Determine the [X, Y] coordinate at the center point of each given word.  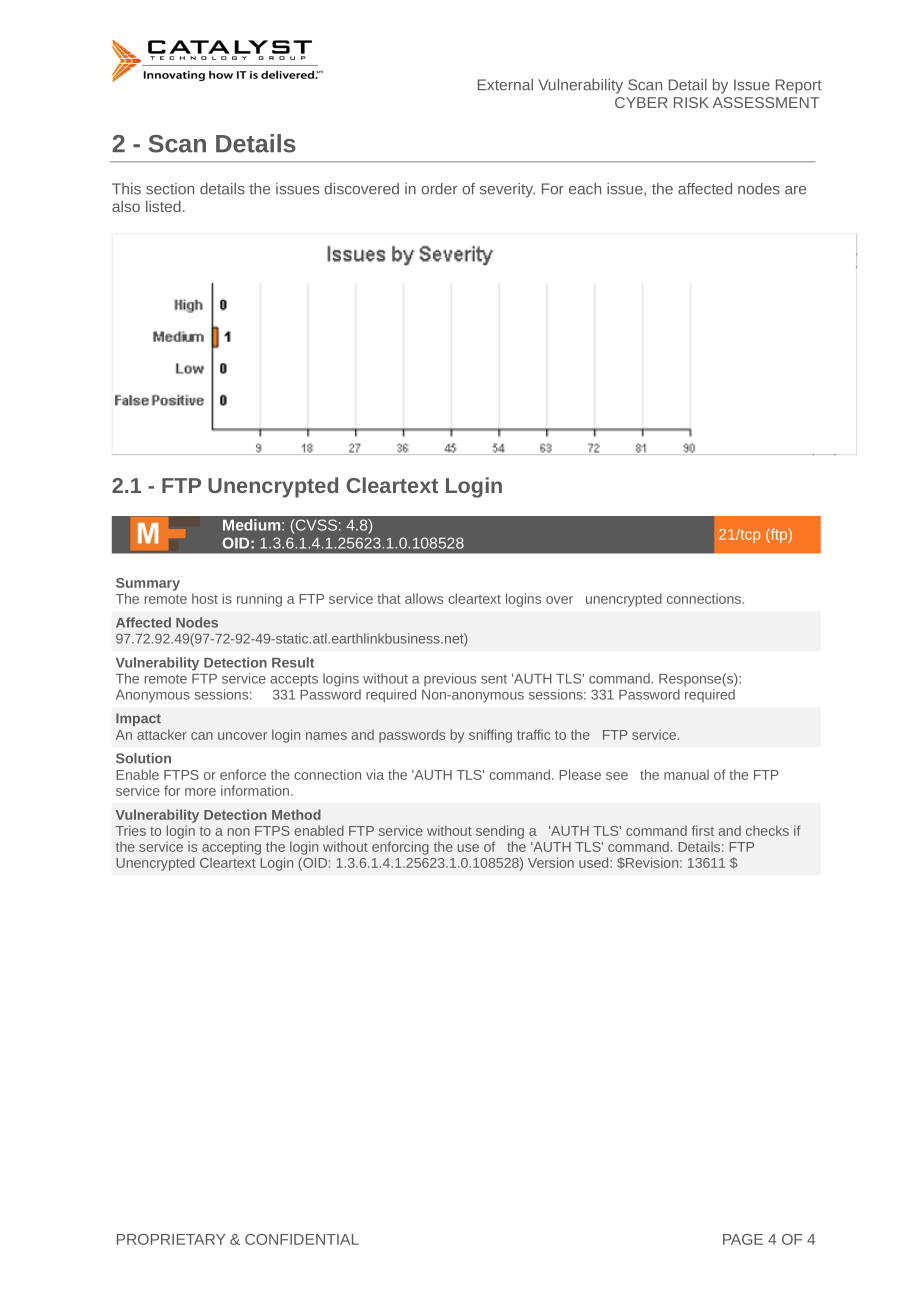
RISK [691, 102]
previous [450, 680]
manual [686, 774]
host [205, 598]
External [505, 85]
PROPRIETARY [171, 1239]
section [170, 189]
